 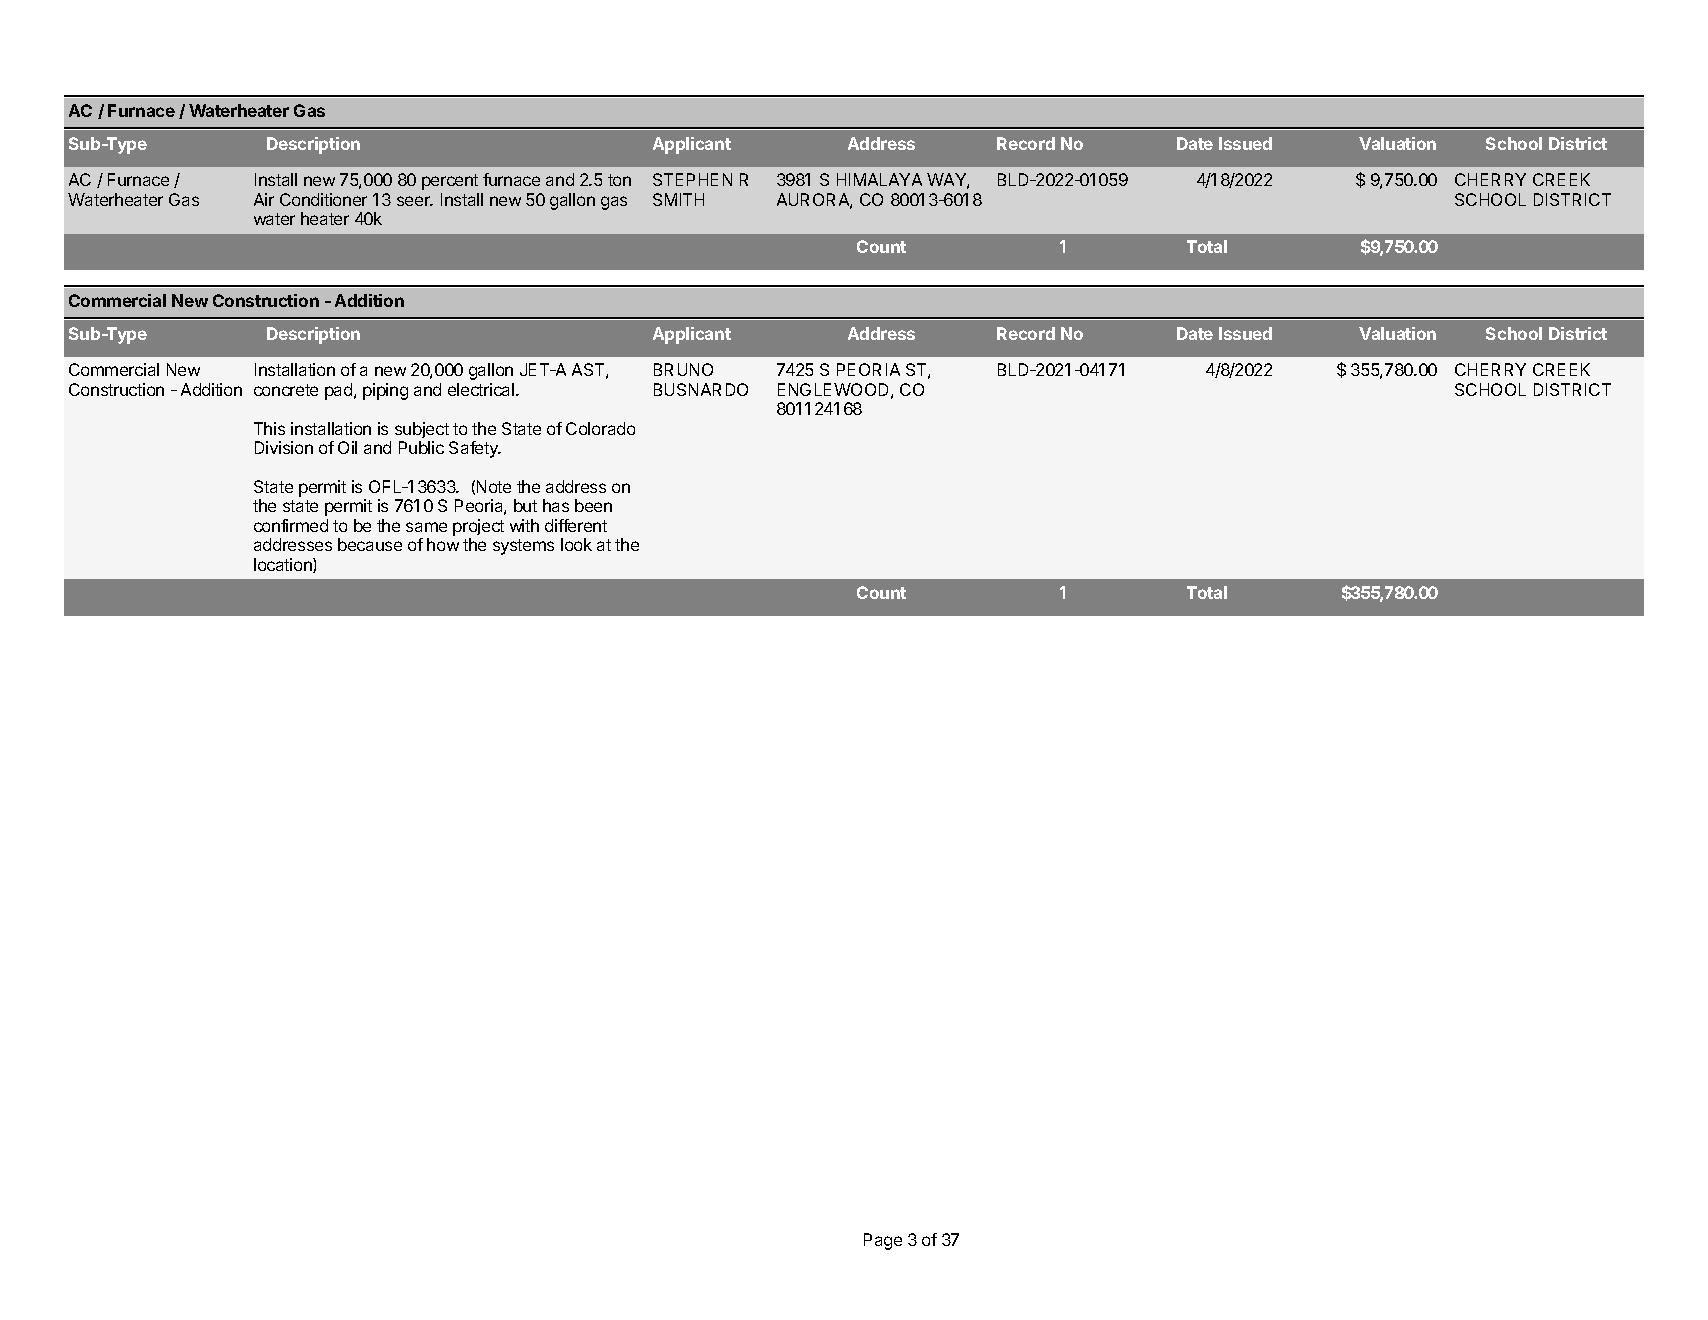 What do you see at coordinates (284, 565) in the screenshot?
I see `location` at bounding box center [284, 565].
